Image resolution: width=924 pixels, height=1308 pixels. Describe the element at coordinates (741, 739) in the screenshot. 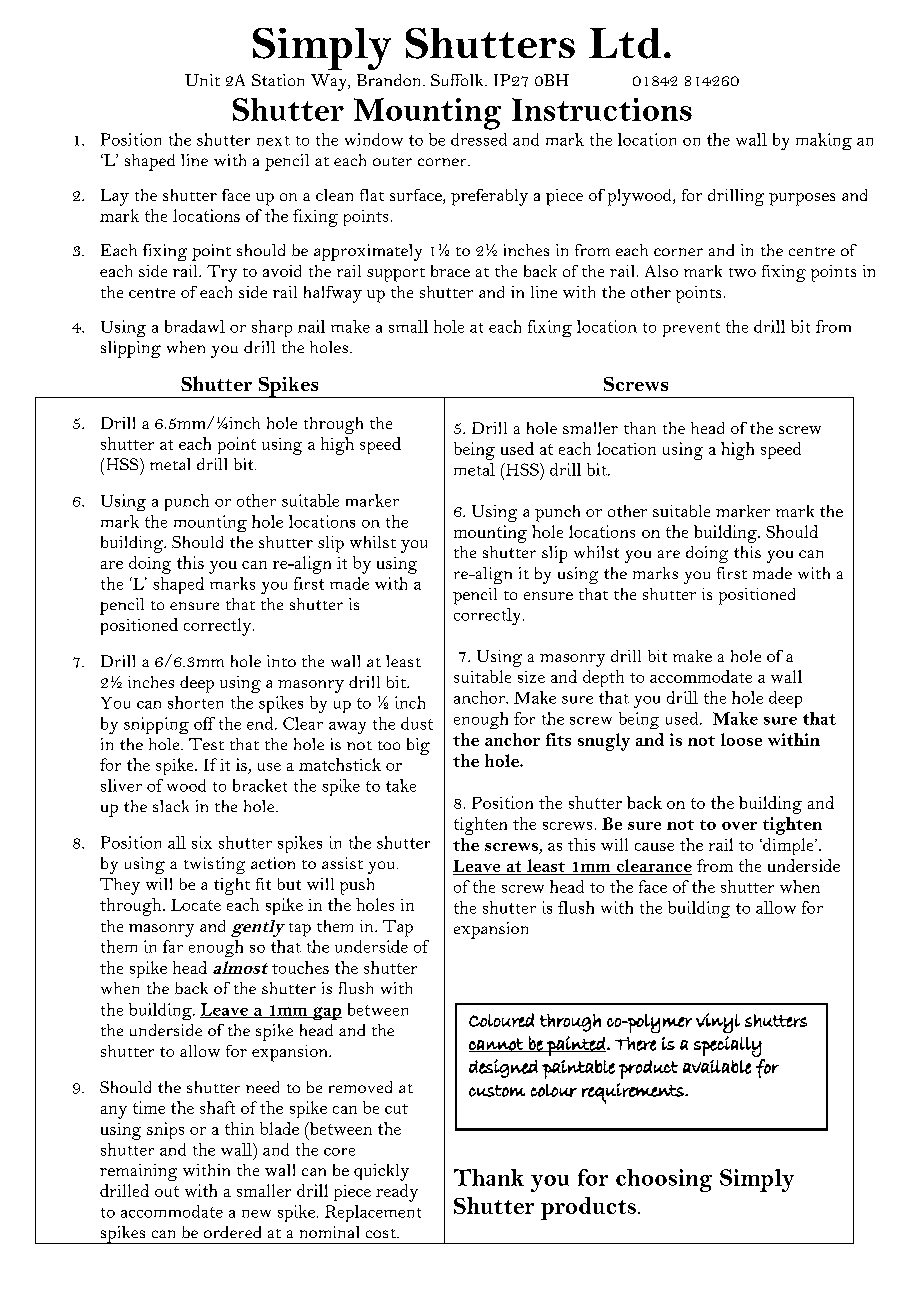

I see `loose` at that location.
